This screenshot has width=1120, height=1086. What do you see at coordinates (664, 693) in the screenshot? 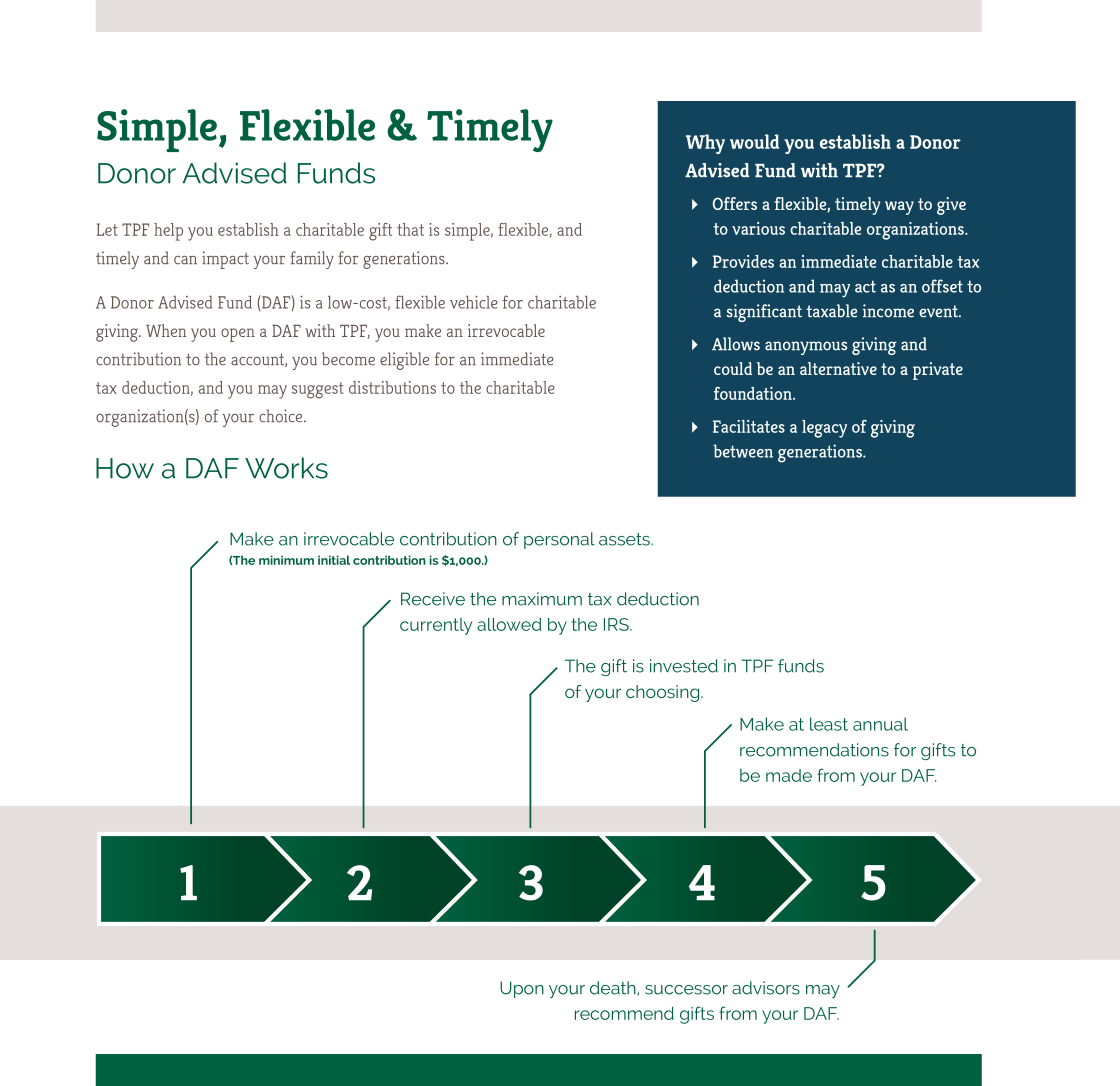
I see `choosing` at bounding box center [664, 693].
